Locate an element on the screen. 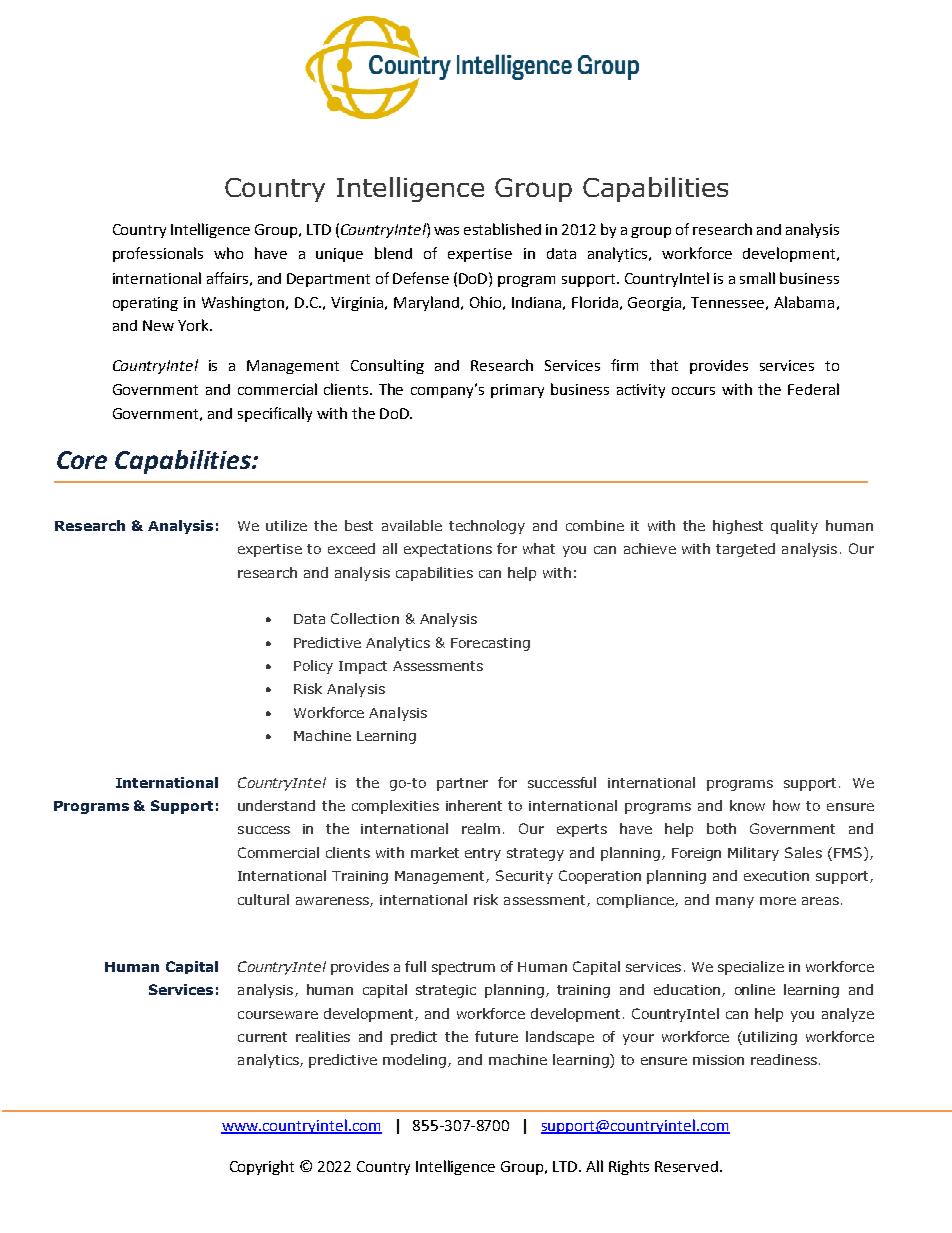  Copyright is located at coordinates (262, 1167).
